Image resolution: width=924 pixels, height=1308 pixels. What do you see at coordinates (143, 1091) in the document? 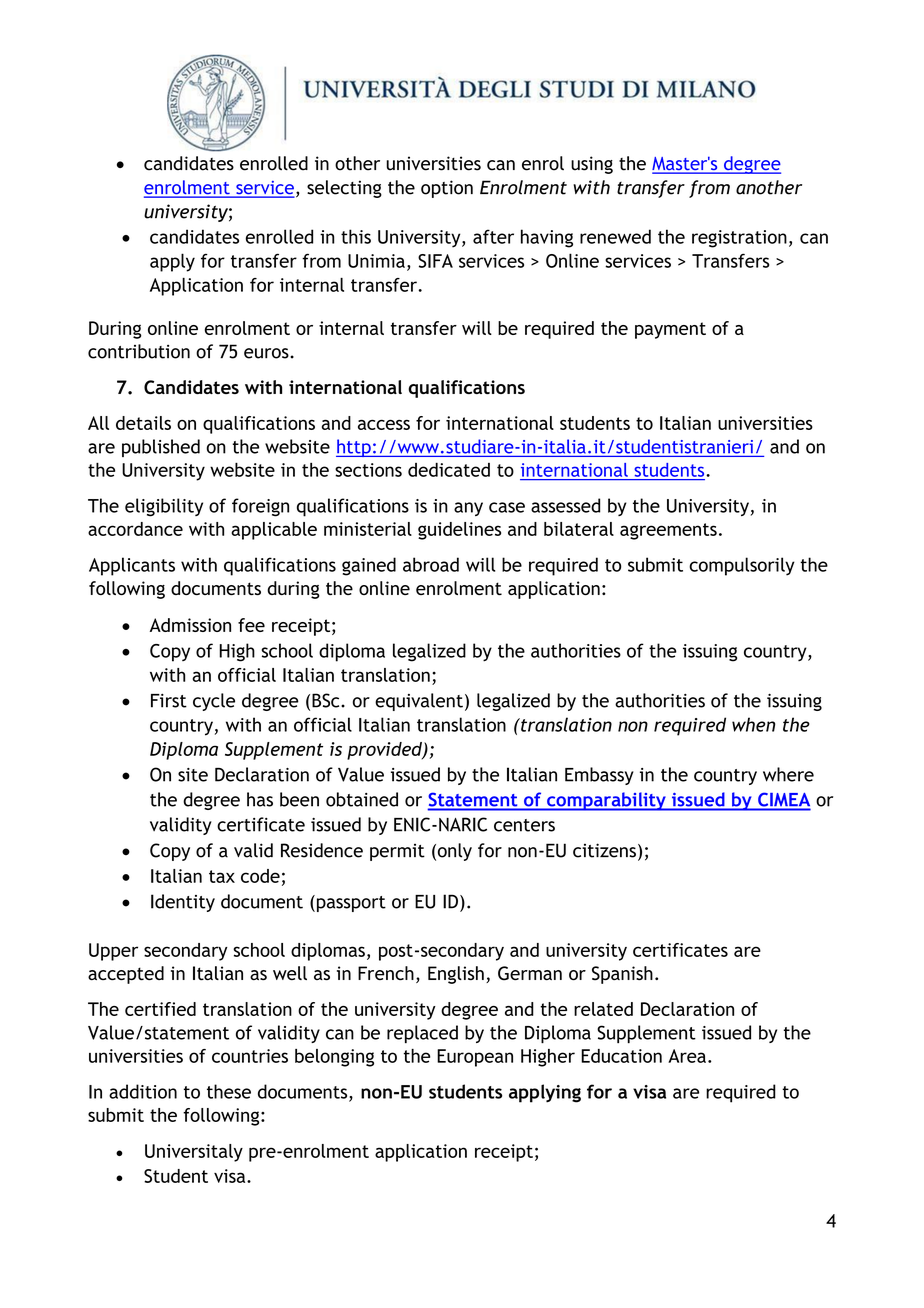
I see `addition` at bounding box center [143, 1091].
